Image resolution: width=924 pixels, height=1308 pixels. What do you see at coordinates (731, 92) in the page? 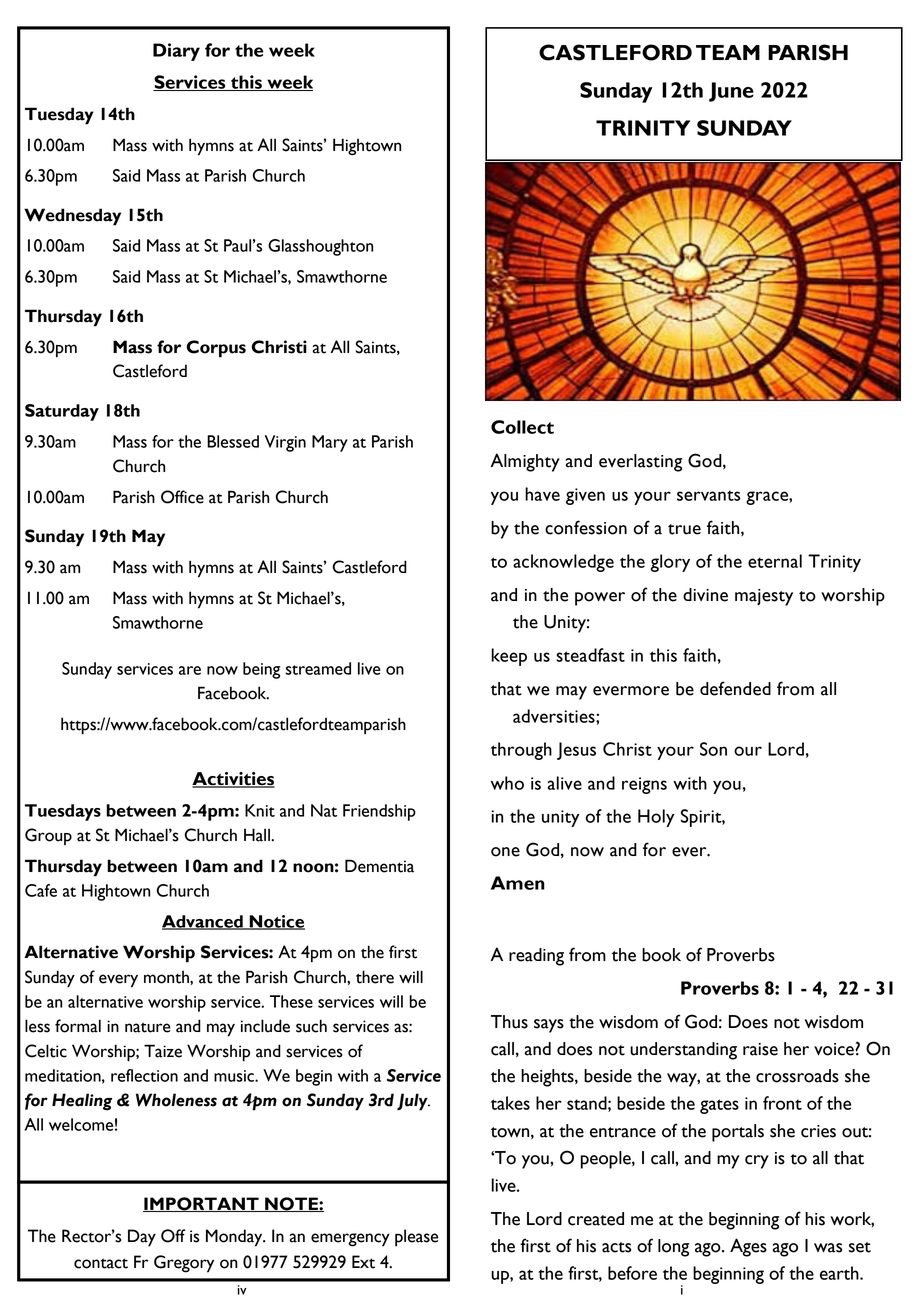
I see `June` at bounding box center [731, 92].
